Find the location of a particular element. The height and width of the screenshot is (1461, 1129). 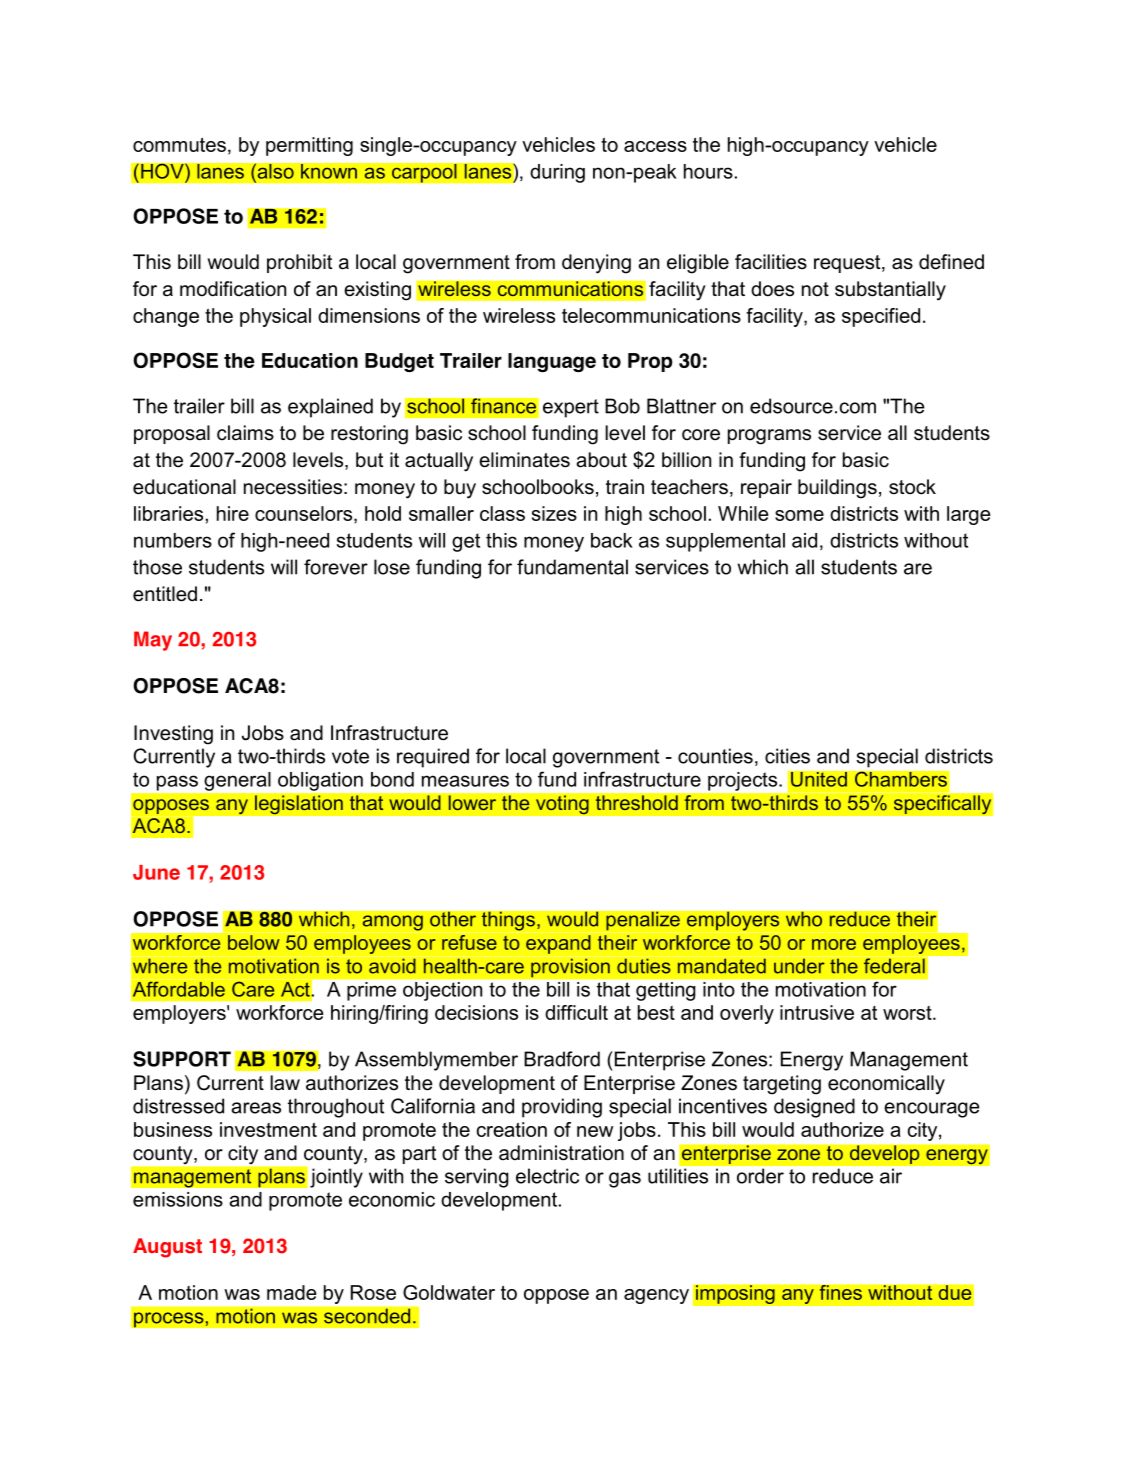

request is located at coordinates (848, 264).
